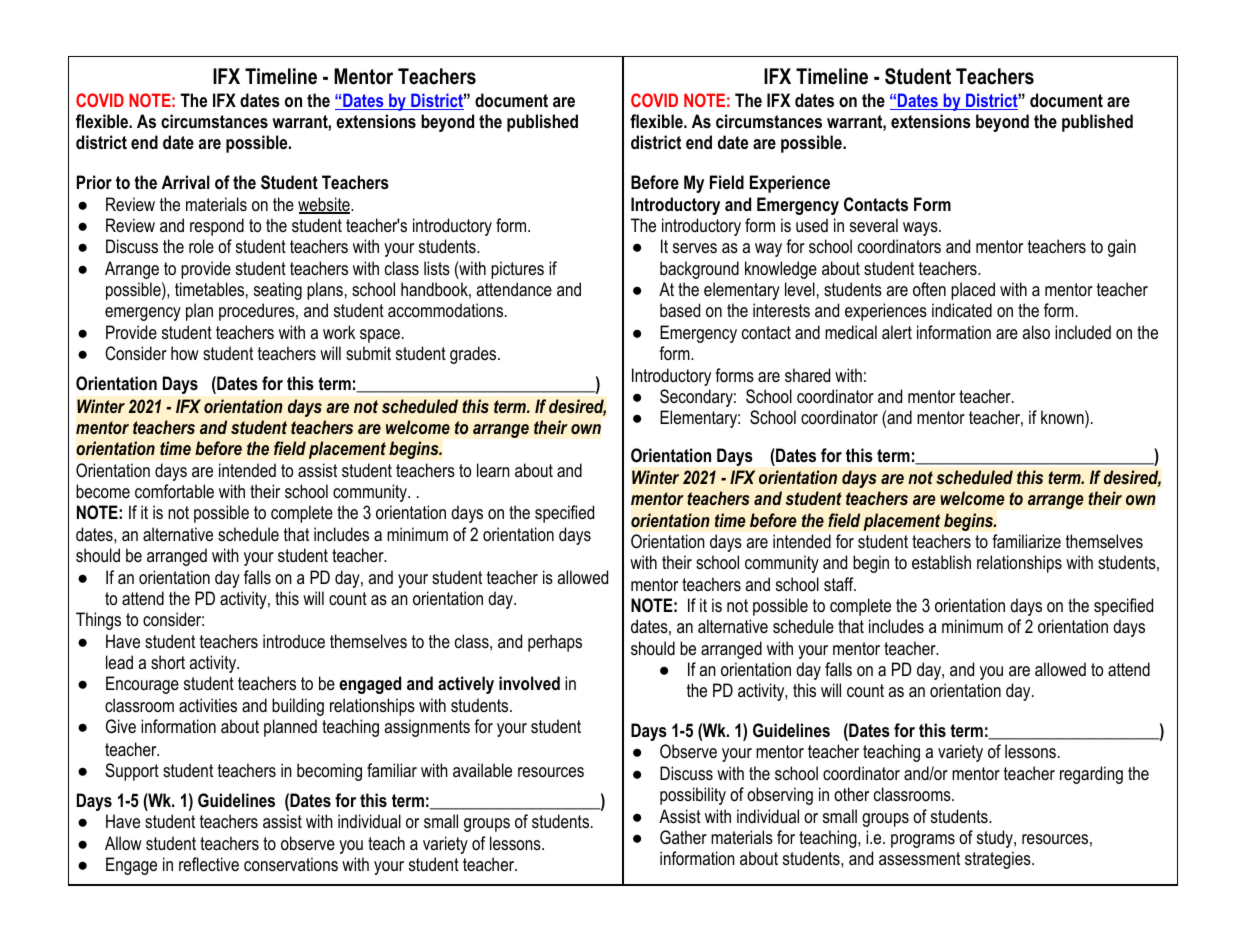 The width and height of the screenshot is (1233, 952). I want to click on strategies, so click(999, 860).
